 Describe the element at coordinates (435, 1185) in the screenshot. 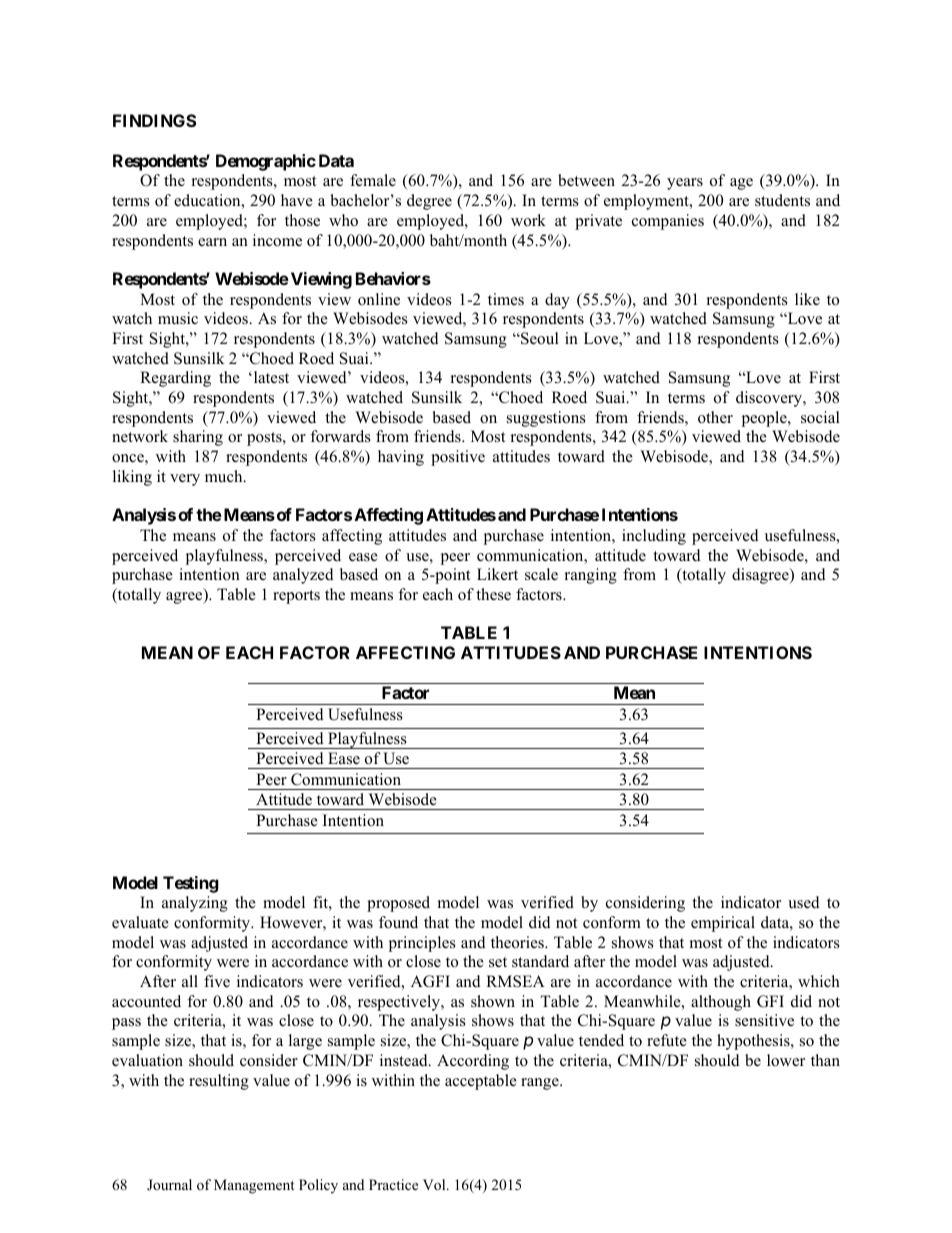

I see `Vol` at that location.
